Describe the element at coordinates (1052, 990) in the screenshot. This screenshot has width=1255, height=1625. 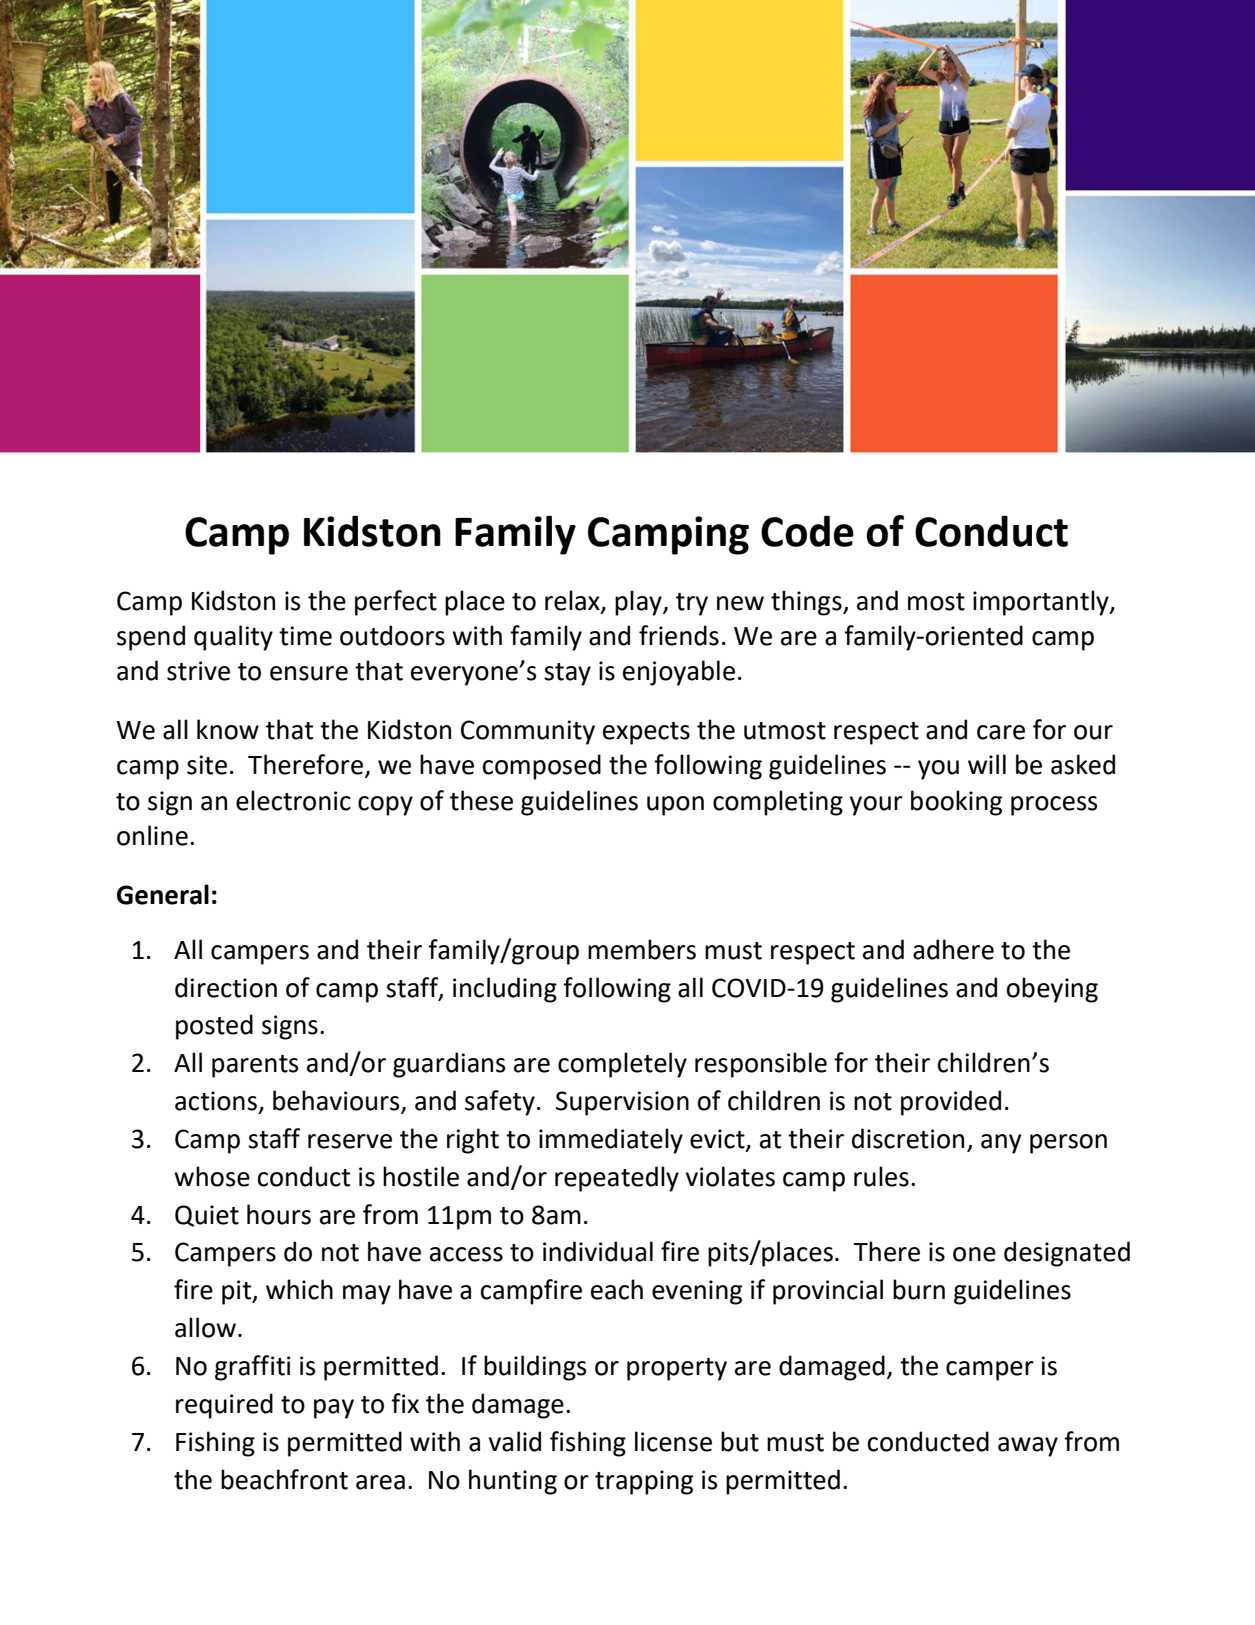
I see `obeying` at that location.
